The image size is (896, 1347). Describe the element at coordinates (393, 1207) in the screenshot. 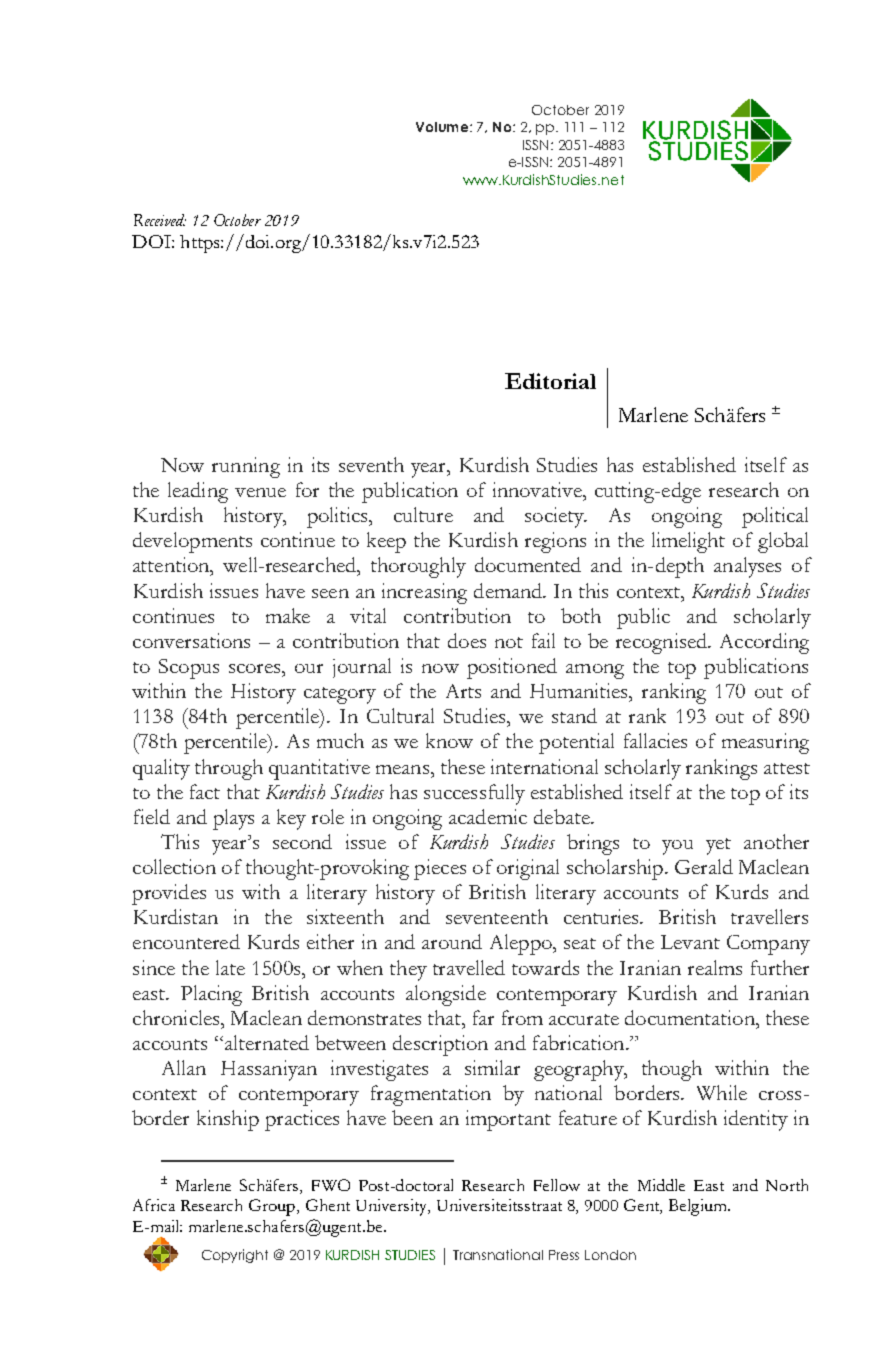

I see `University` at that location.
